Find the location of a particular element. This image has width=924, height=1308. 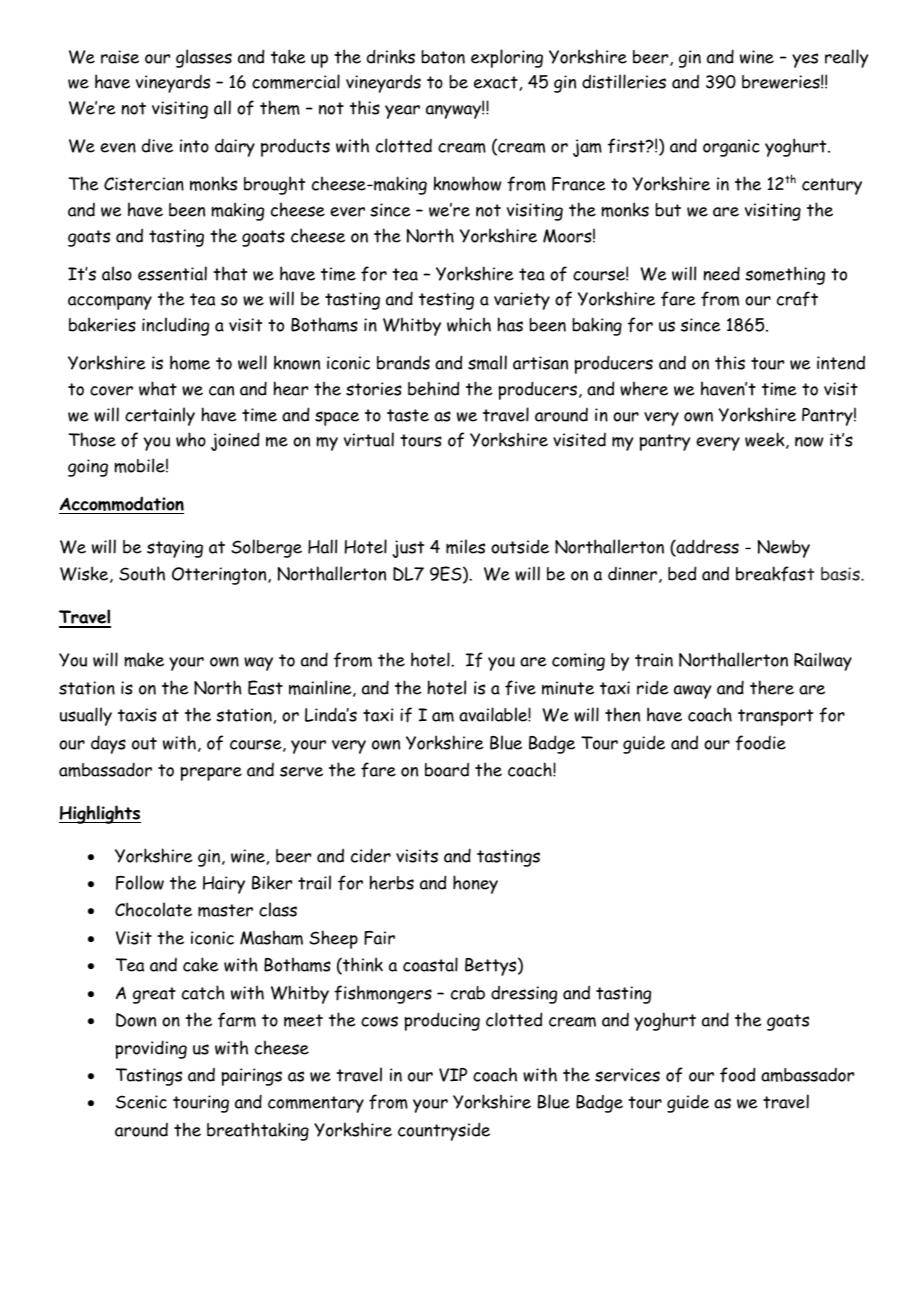

Scenic is located at coordinates (141, 1102).
